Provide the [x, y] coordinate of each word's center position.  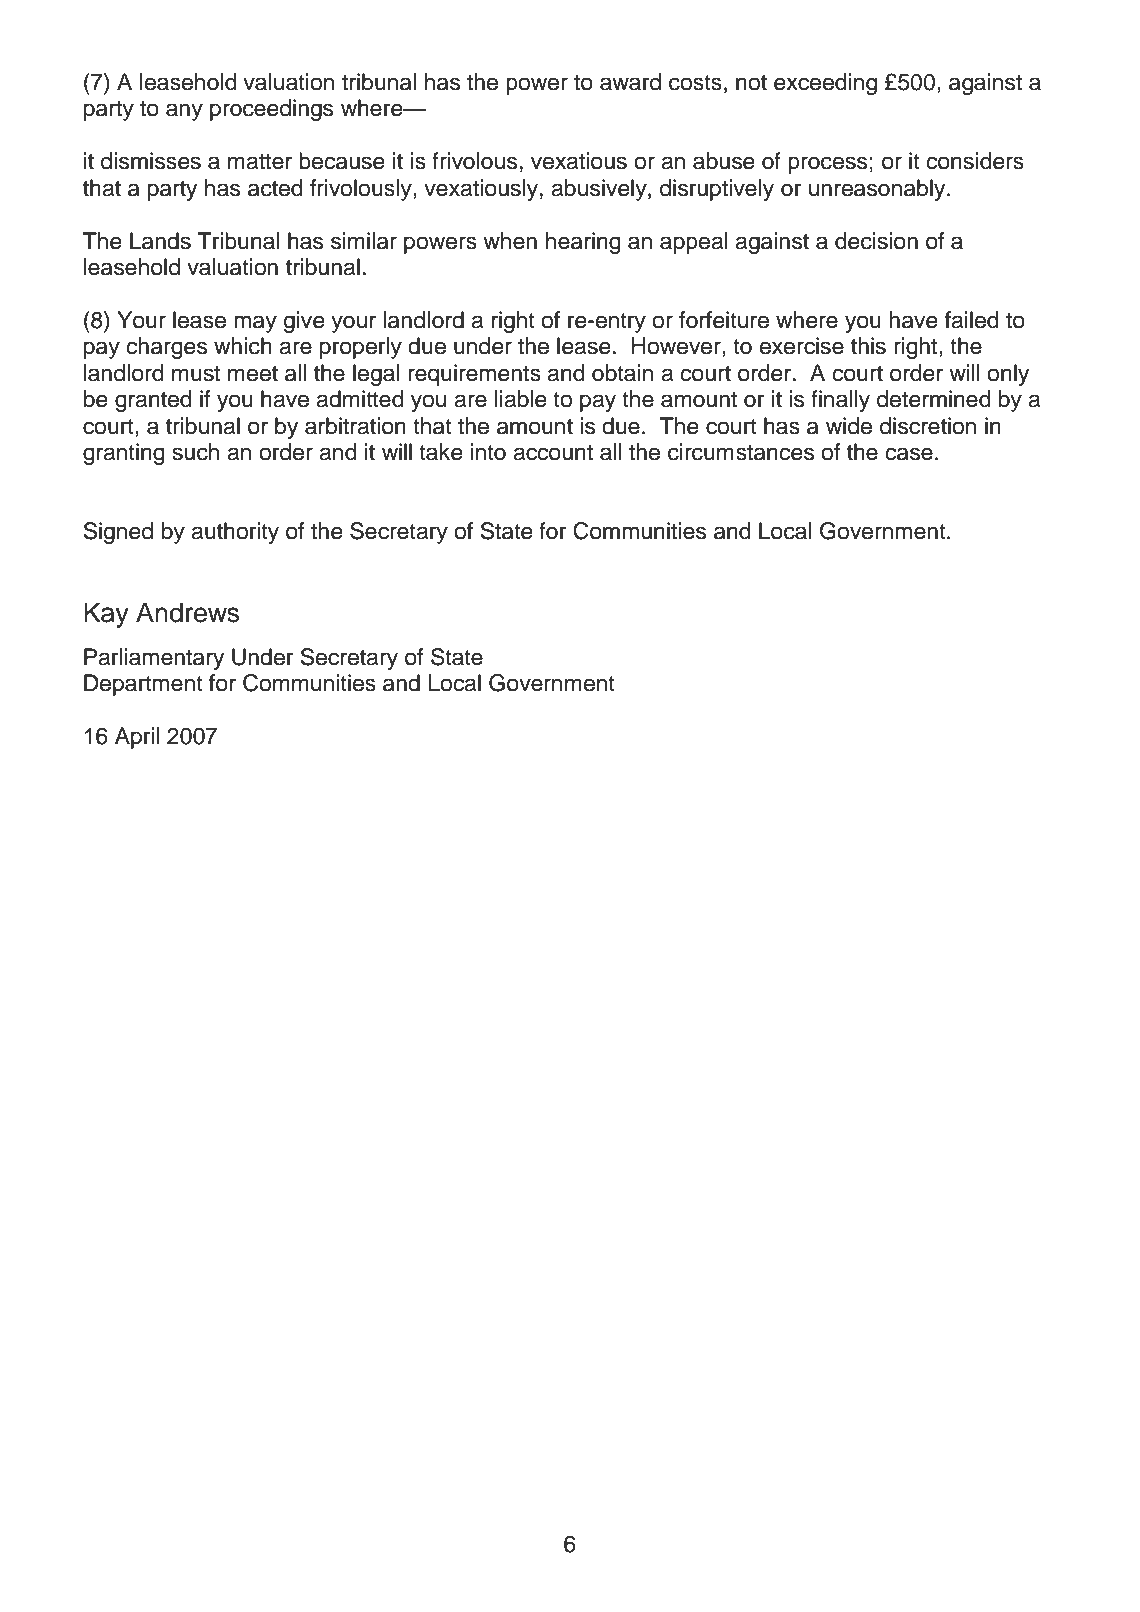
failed [972, 320]
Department [143, 685]
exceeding [825, 84]
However [677, 347]
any [184, 112]
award [630, 82]
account [553, 453]
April [137, 738]
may [255, 324]
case [909, 454]
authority [235, 533]
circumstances [741, 452]
